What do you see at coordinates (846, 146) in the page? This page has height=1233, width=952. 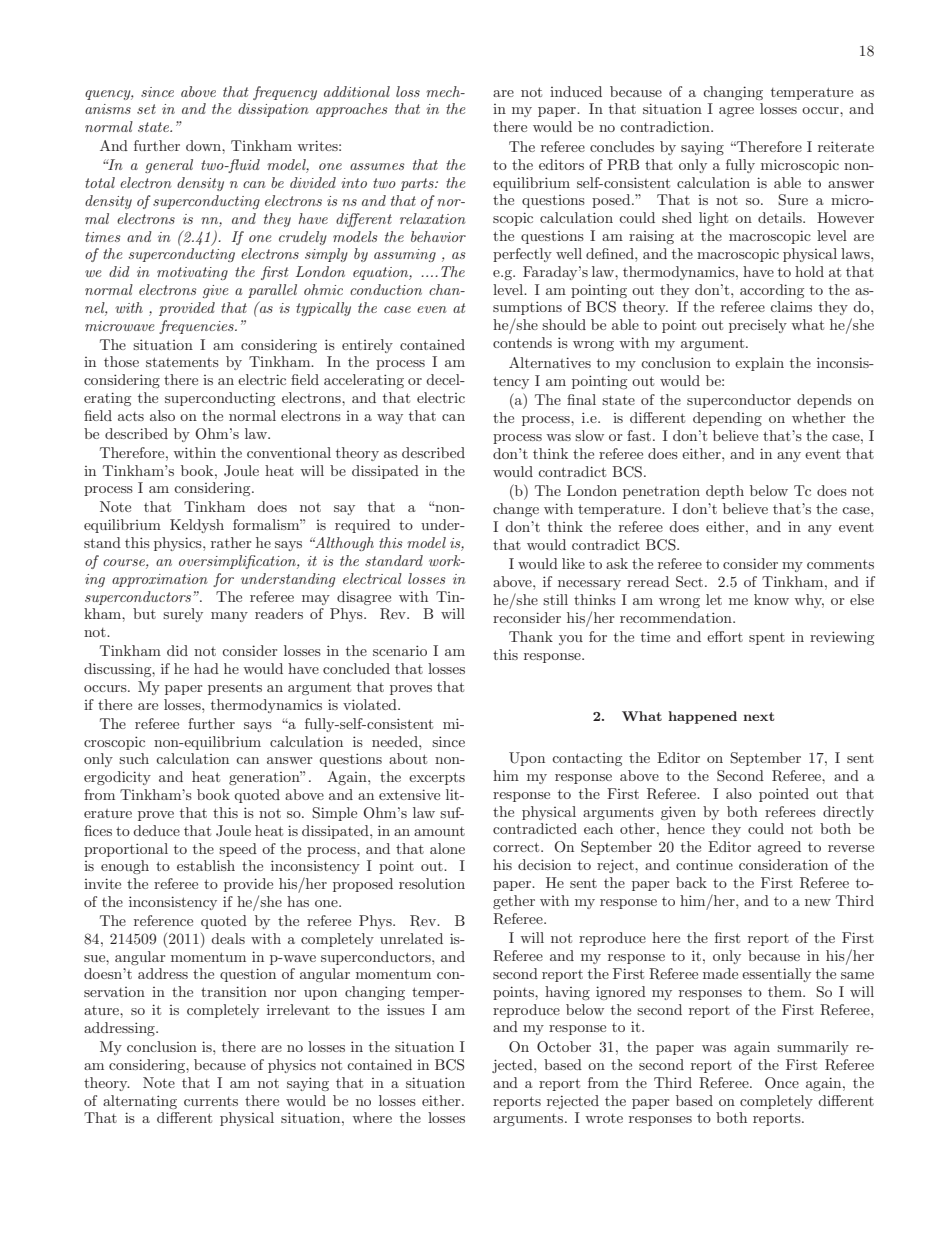 I see `reiterate` at bounding box center [846, 146].
